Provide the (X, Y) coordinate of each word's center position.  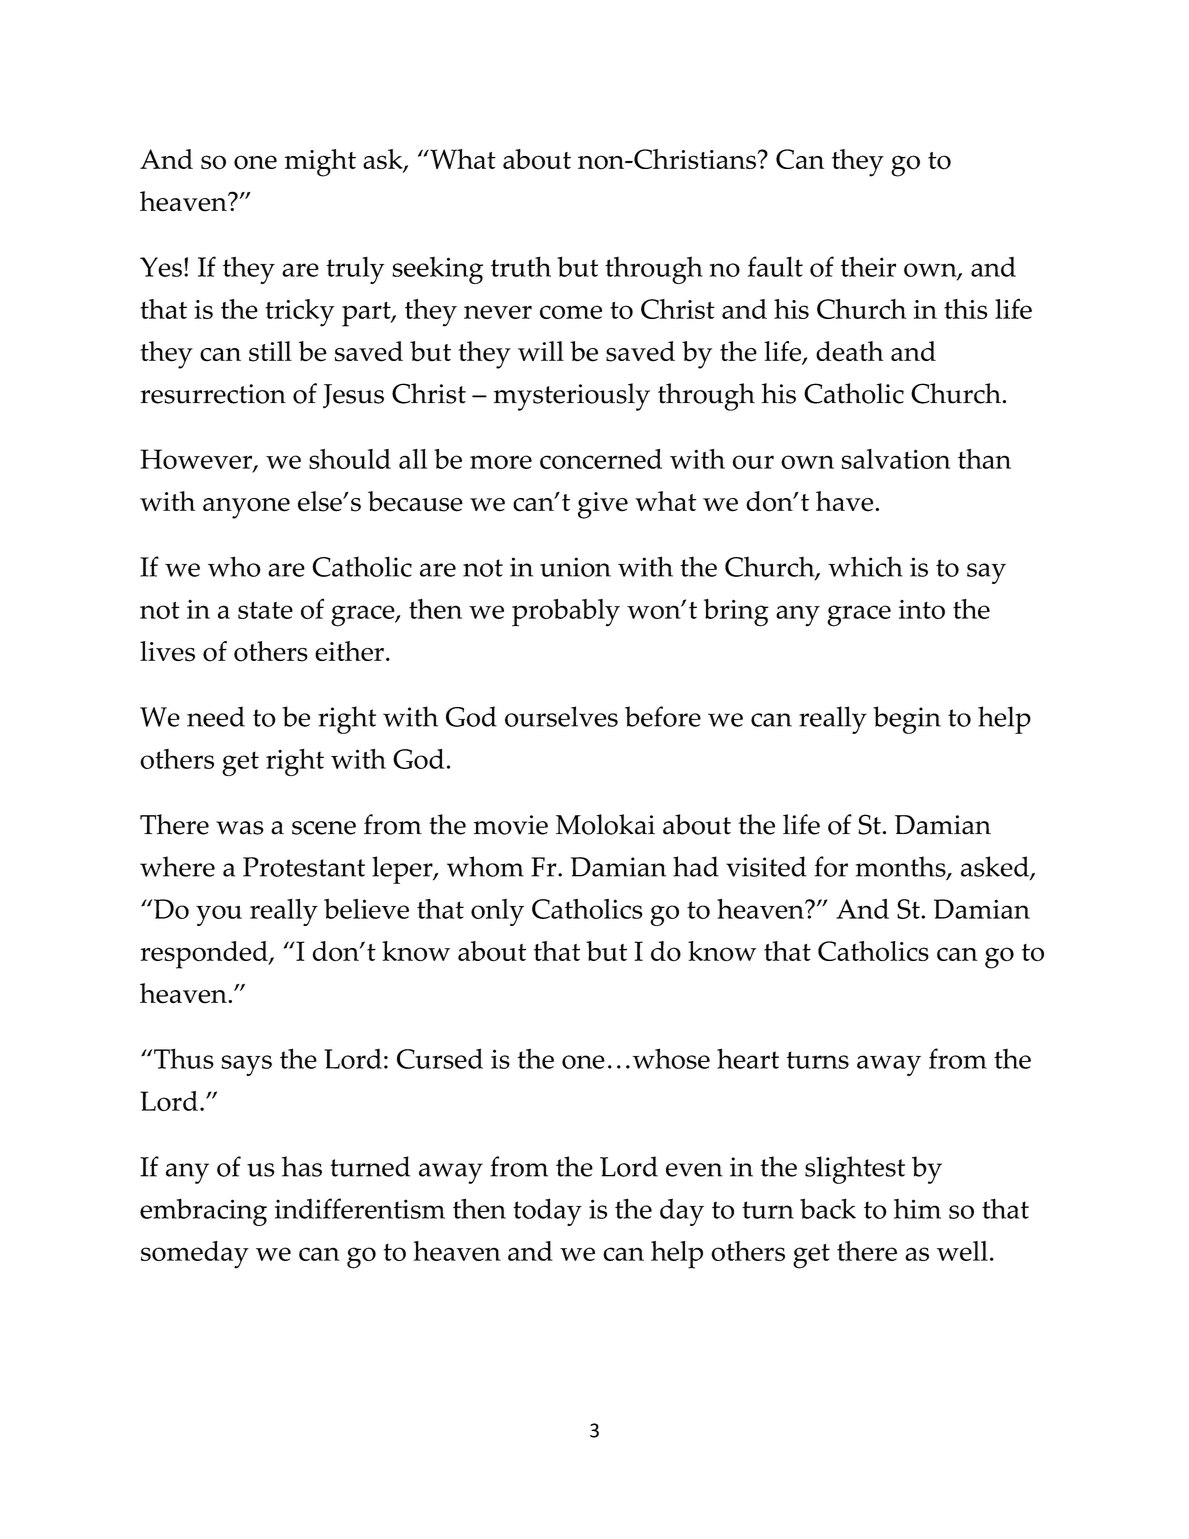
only (497, 912)
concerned (601, 459)
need (216, 716)
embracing (203, 1212)
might (320, 163)
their (868, 266)
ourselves (561, 716)
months (902, 867)
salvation (896, 459)
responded (205, 955)
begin (907, 720)
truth (521, 266)
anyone (246, 508)
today (547, 1212)
